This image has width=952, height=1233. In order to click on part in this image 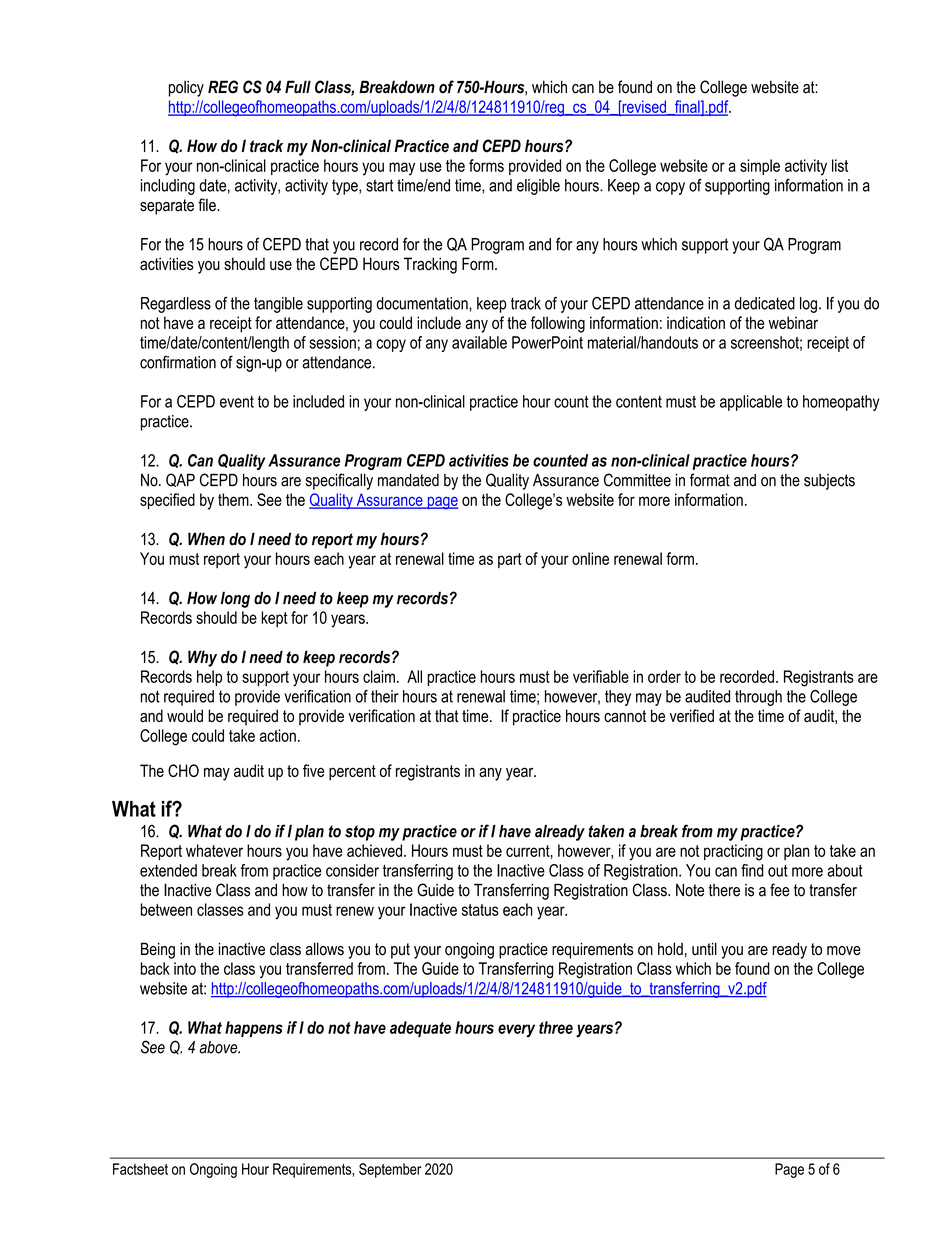, I will do `click(510, 560)`.
